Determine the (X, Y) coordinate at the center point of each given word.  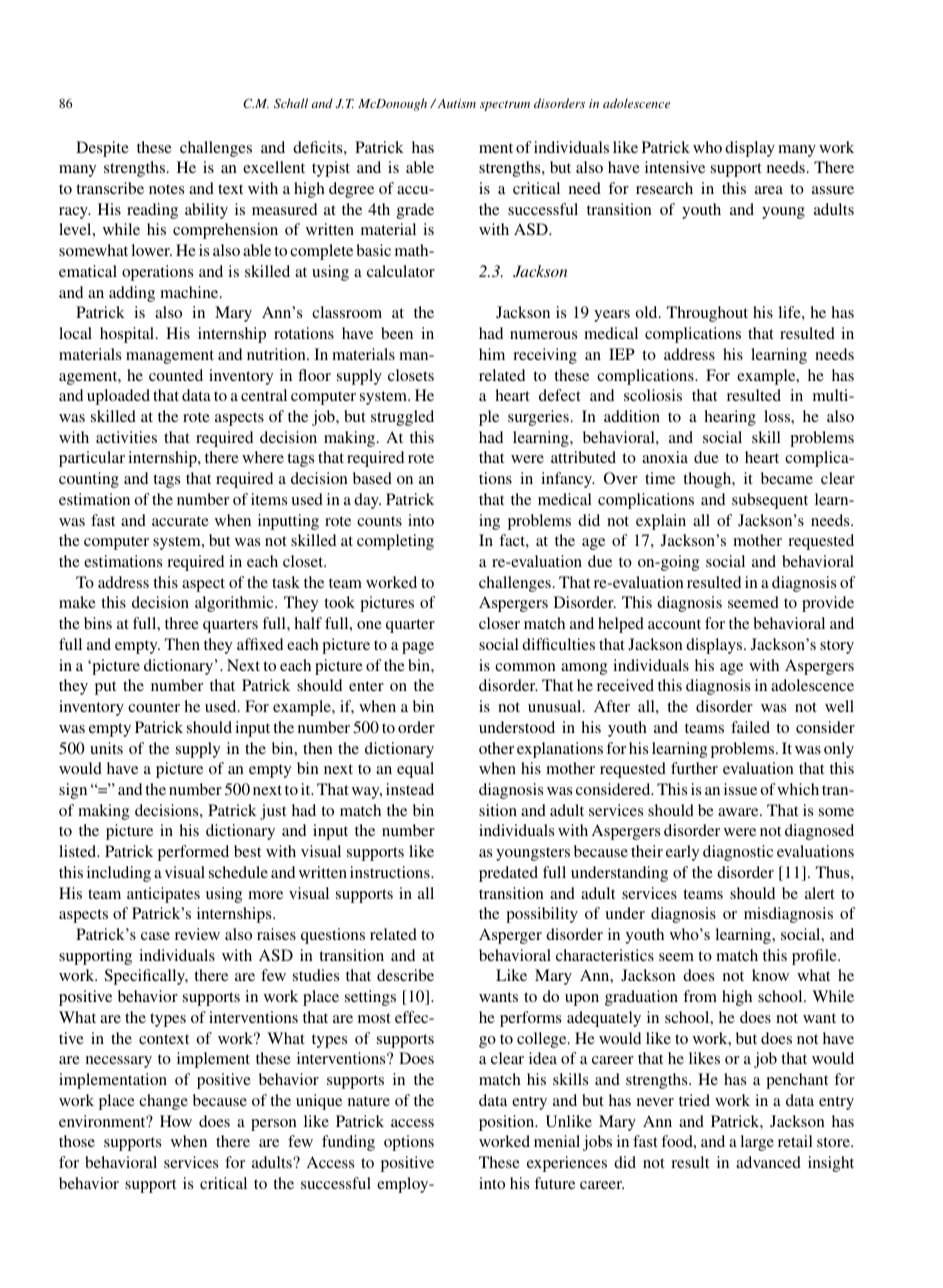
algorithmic (235, 604)
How (176, 1121)
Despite (102, 149)
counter (154, 707)
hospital (128, 335)
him (492, 354)
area (769, 190)
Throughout (707, 314)
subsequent (770, 501)
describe (405, 975)
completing (395, 542)
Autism (455, 103)
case (155, 936)
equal (415, 770)
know (770, 975)
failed (750, 727)
